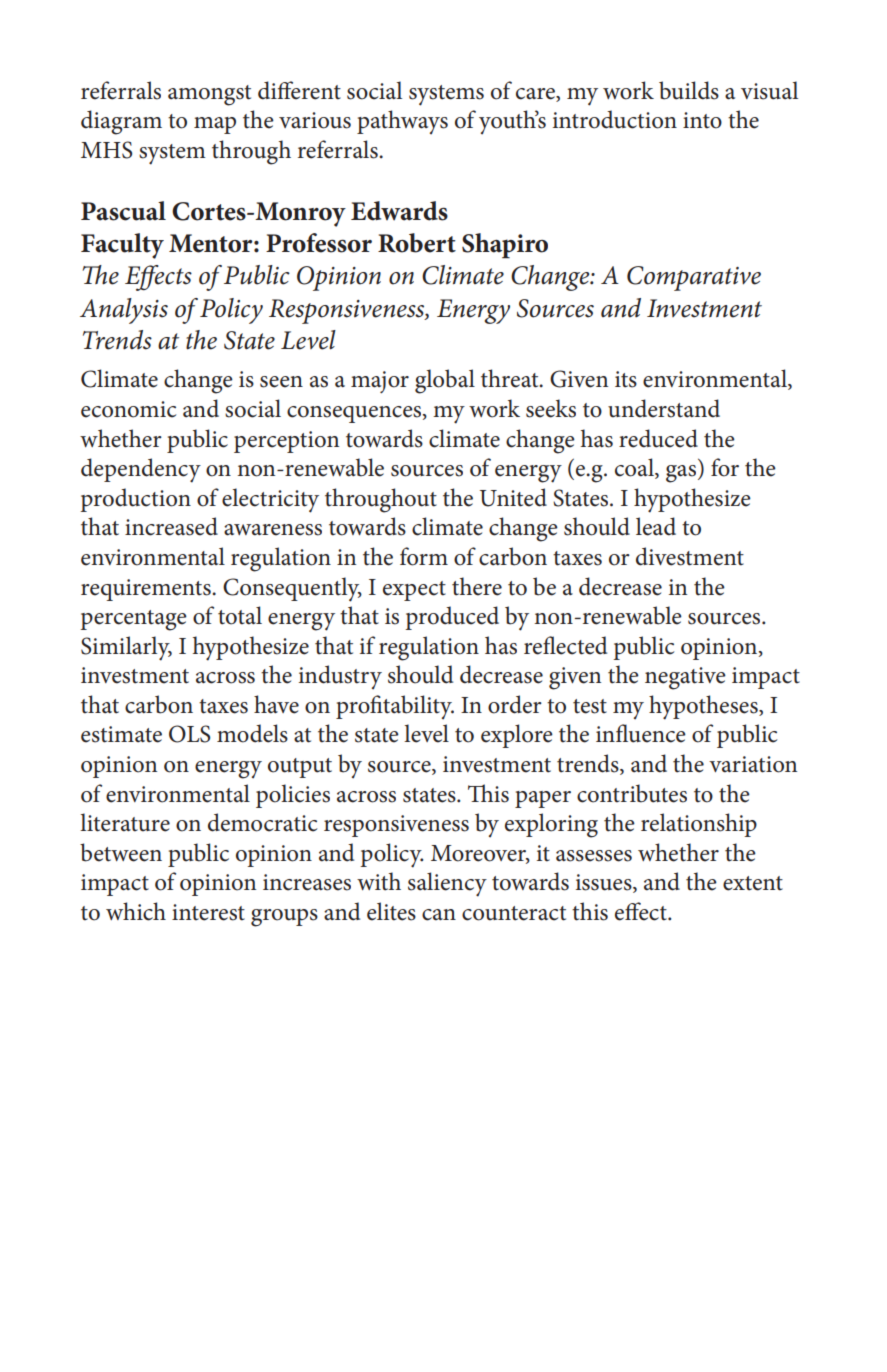 The width and height of the screenshot is (887, 1372). Describe the element at coordinates (753, 883) in the screenshot. I see `extent` at that location.
